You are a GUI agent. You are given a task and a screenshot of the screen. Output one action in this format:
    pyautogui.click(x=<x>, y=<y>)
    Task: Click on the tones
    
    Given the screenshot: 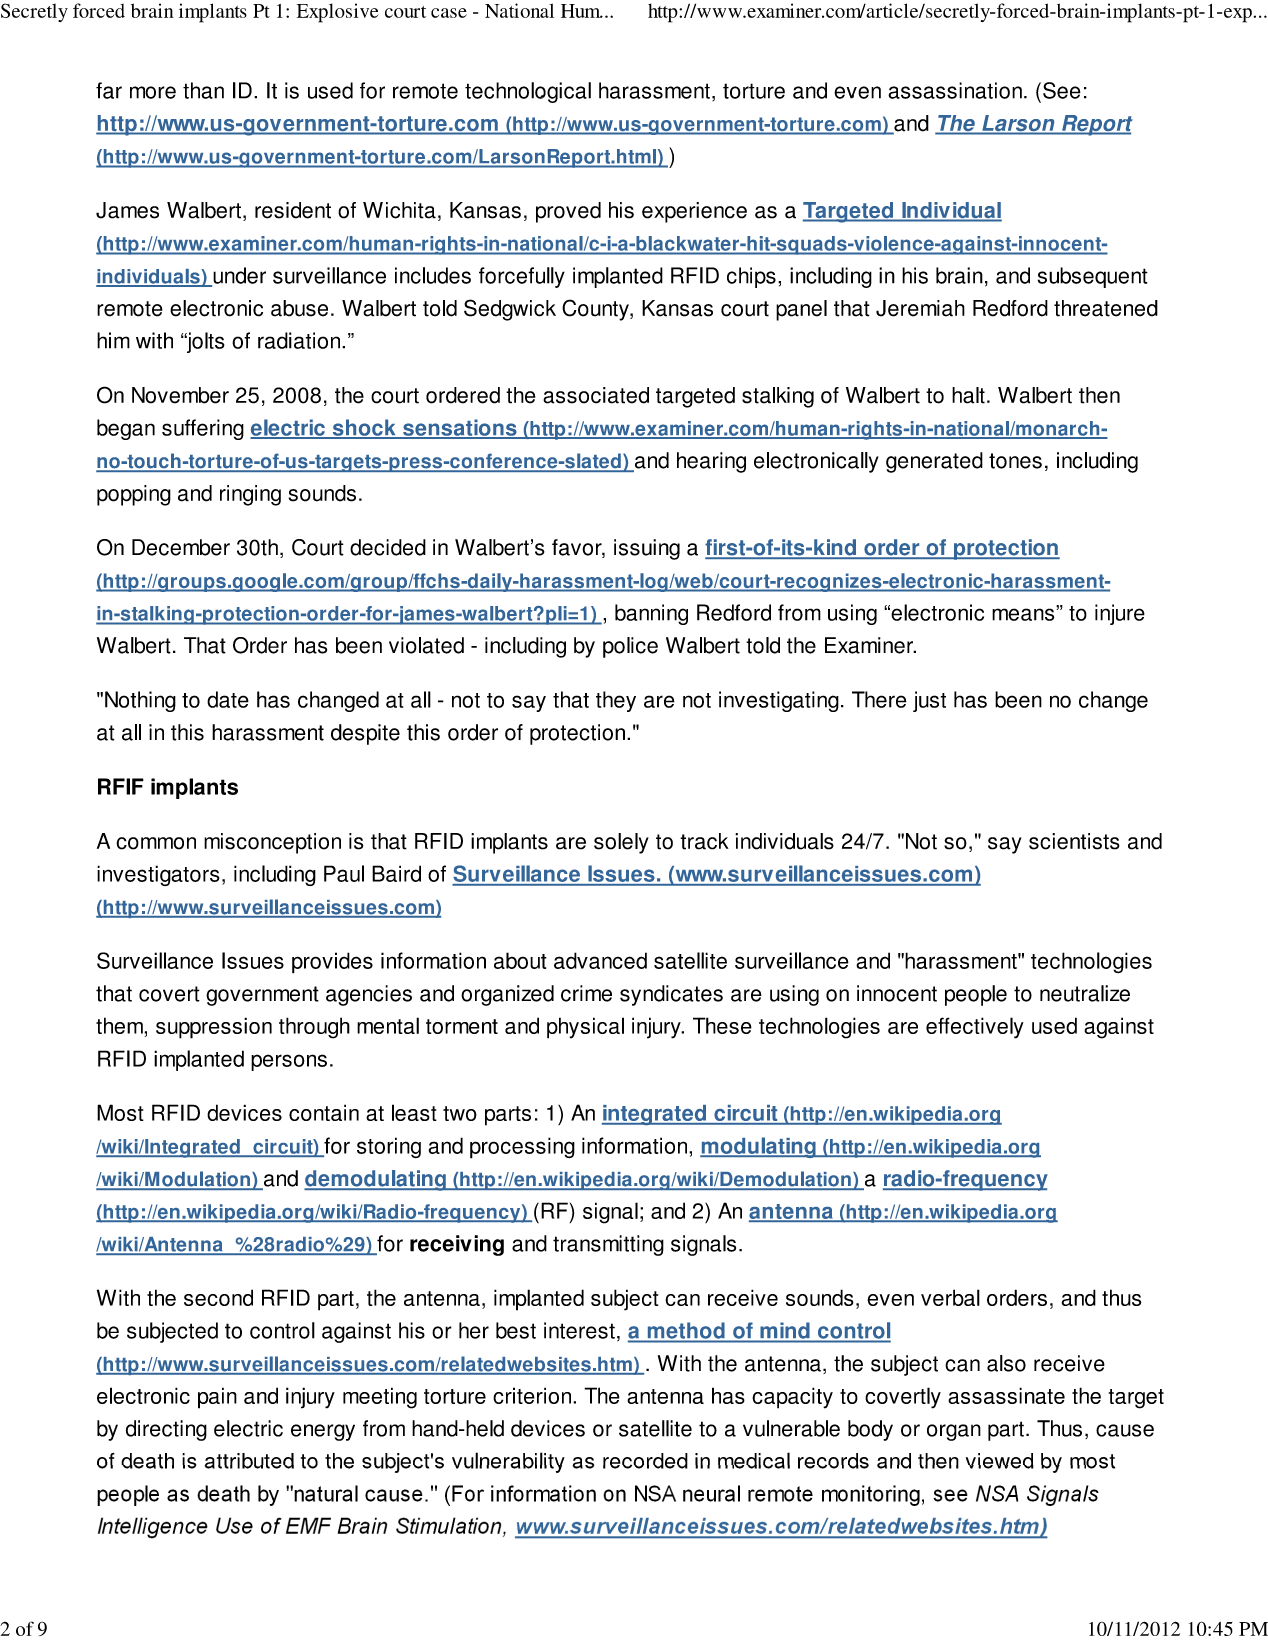 What is the action you would take?
    pyautogui.click(x=1015, y=461)
